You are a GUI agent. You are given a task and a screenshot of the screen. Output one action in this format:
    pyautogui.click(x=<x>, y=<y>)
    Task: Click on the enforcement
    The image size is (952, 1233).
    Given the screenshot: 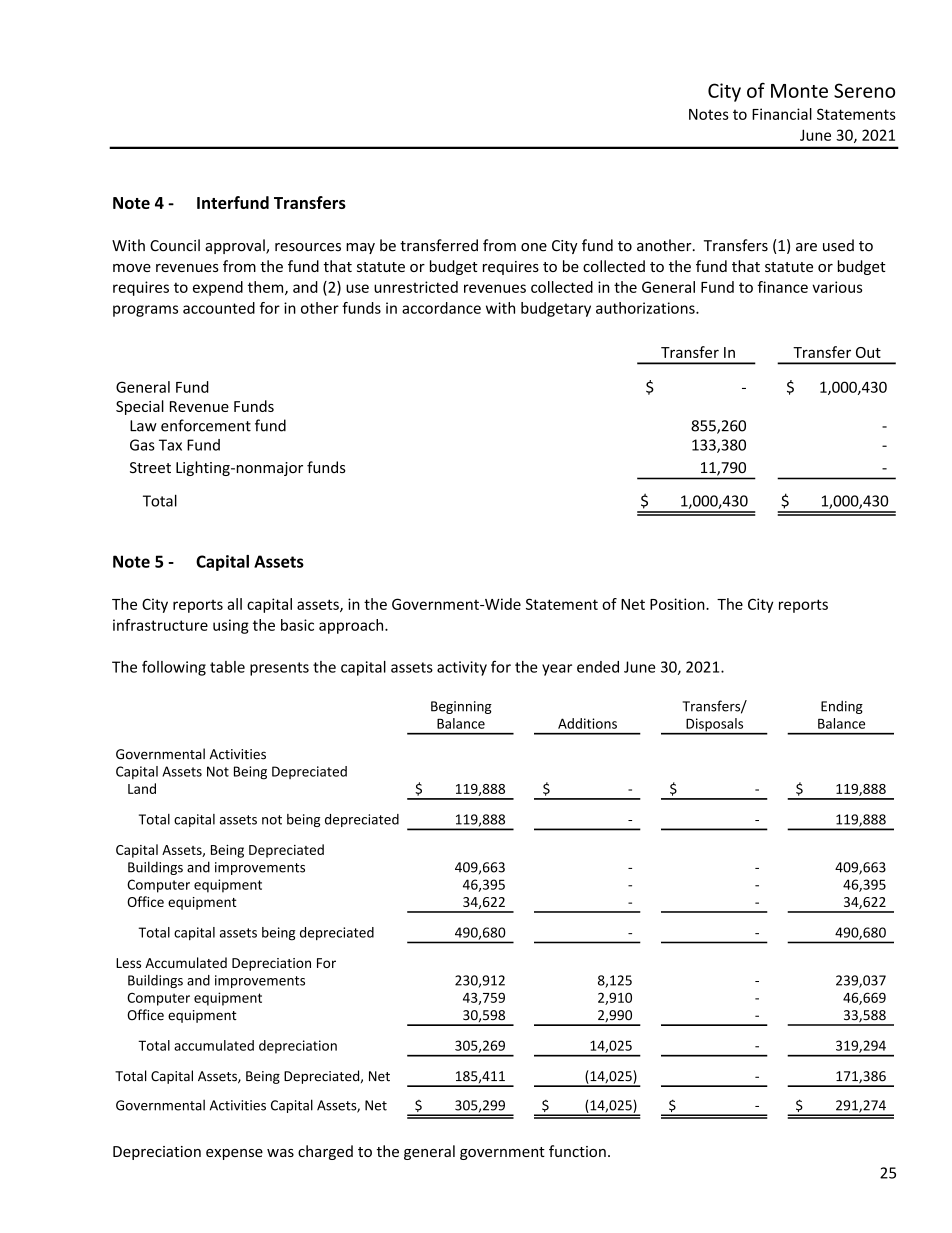 What is the action you would take?
    pyautogui.click(x=206, y=425)
